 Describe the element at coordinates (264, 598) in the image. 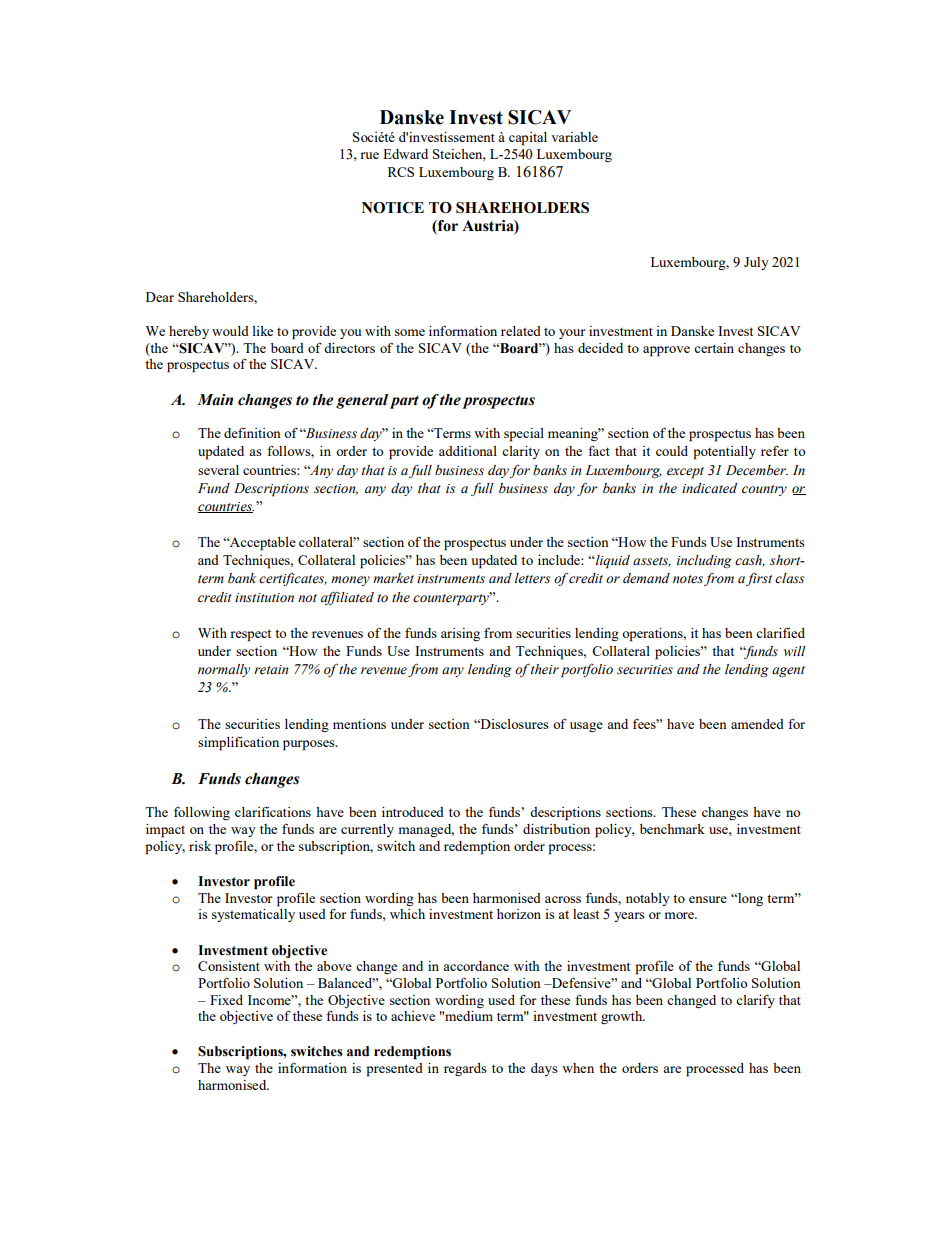

I see `institution` at that location.
